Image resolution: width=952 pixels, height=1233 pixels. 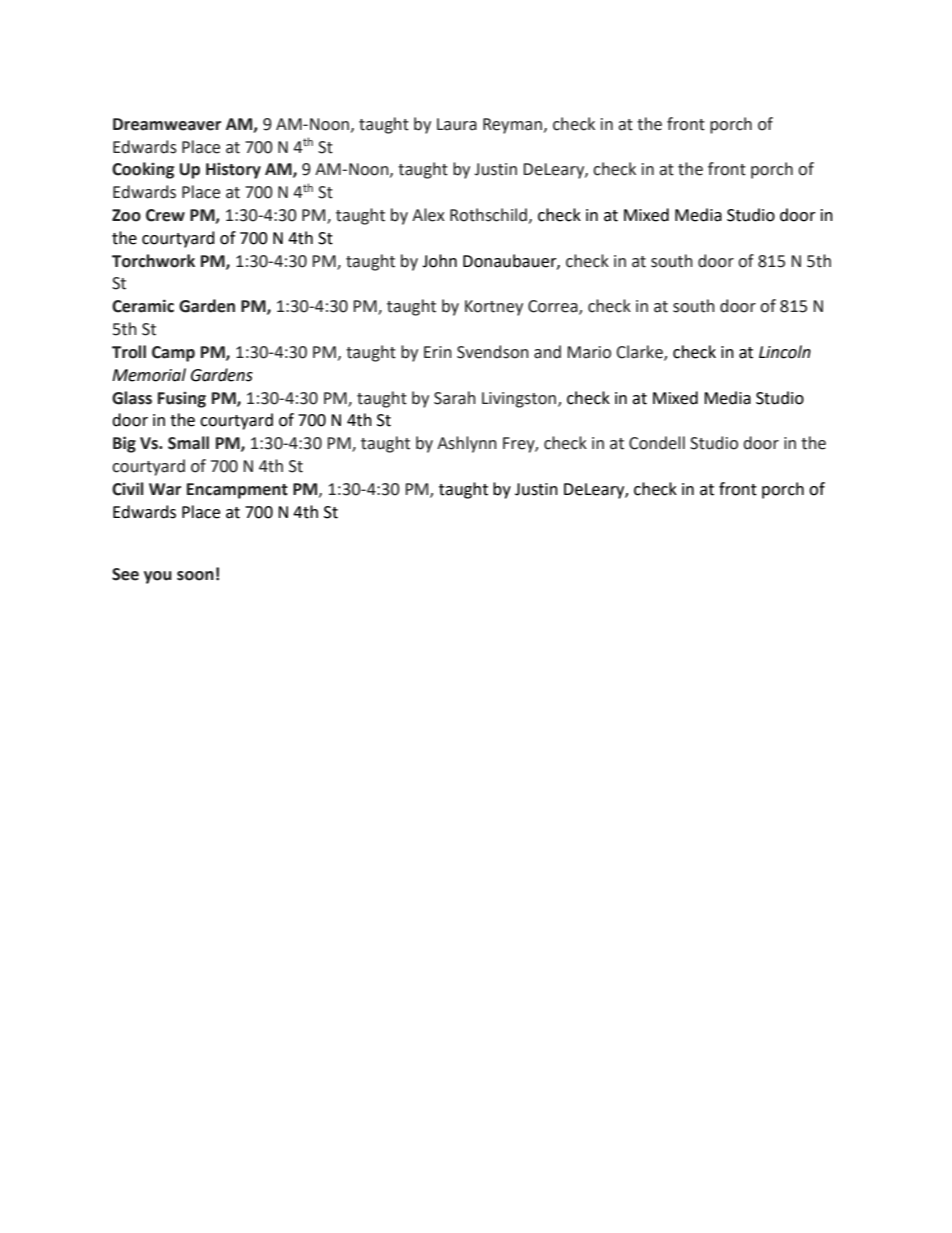 I want to click on Clarke, so click(x=641, y=353).
